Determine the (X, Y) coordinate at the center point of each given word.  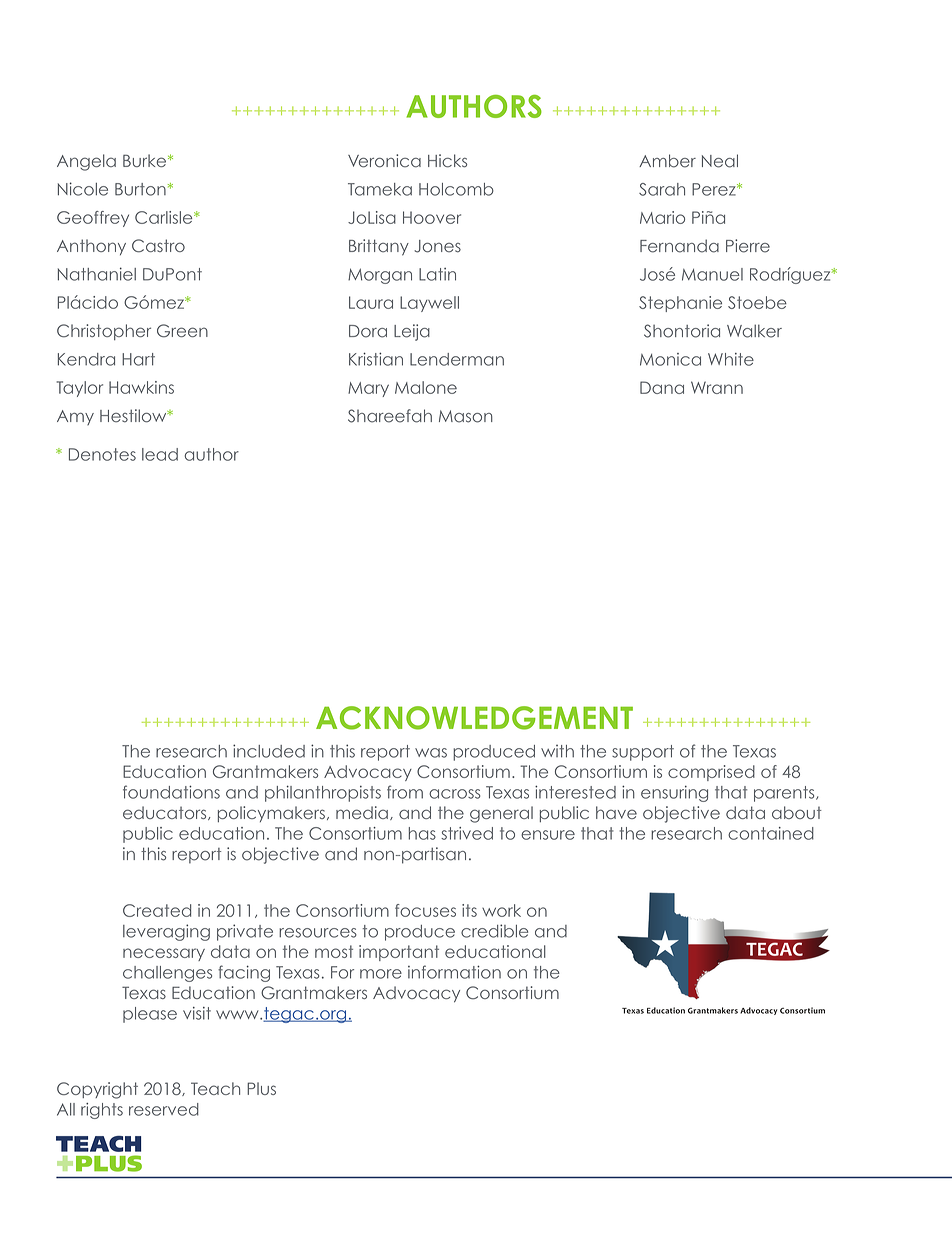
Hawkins (141, 387)
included (269, 751)
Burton (140, 189)
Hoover (432, 217)
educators (166, 813)
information (454, 972)
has (422, 833)
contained (771, 833)
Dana (662, 387)
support (643, 753)
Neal (720, 161)
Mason (466, 416)
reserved (164, 1109)
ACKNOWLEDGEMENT (474, 718)
